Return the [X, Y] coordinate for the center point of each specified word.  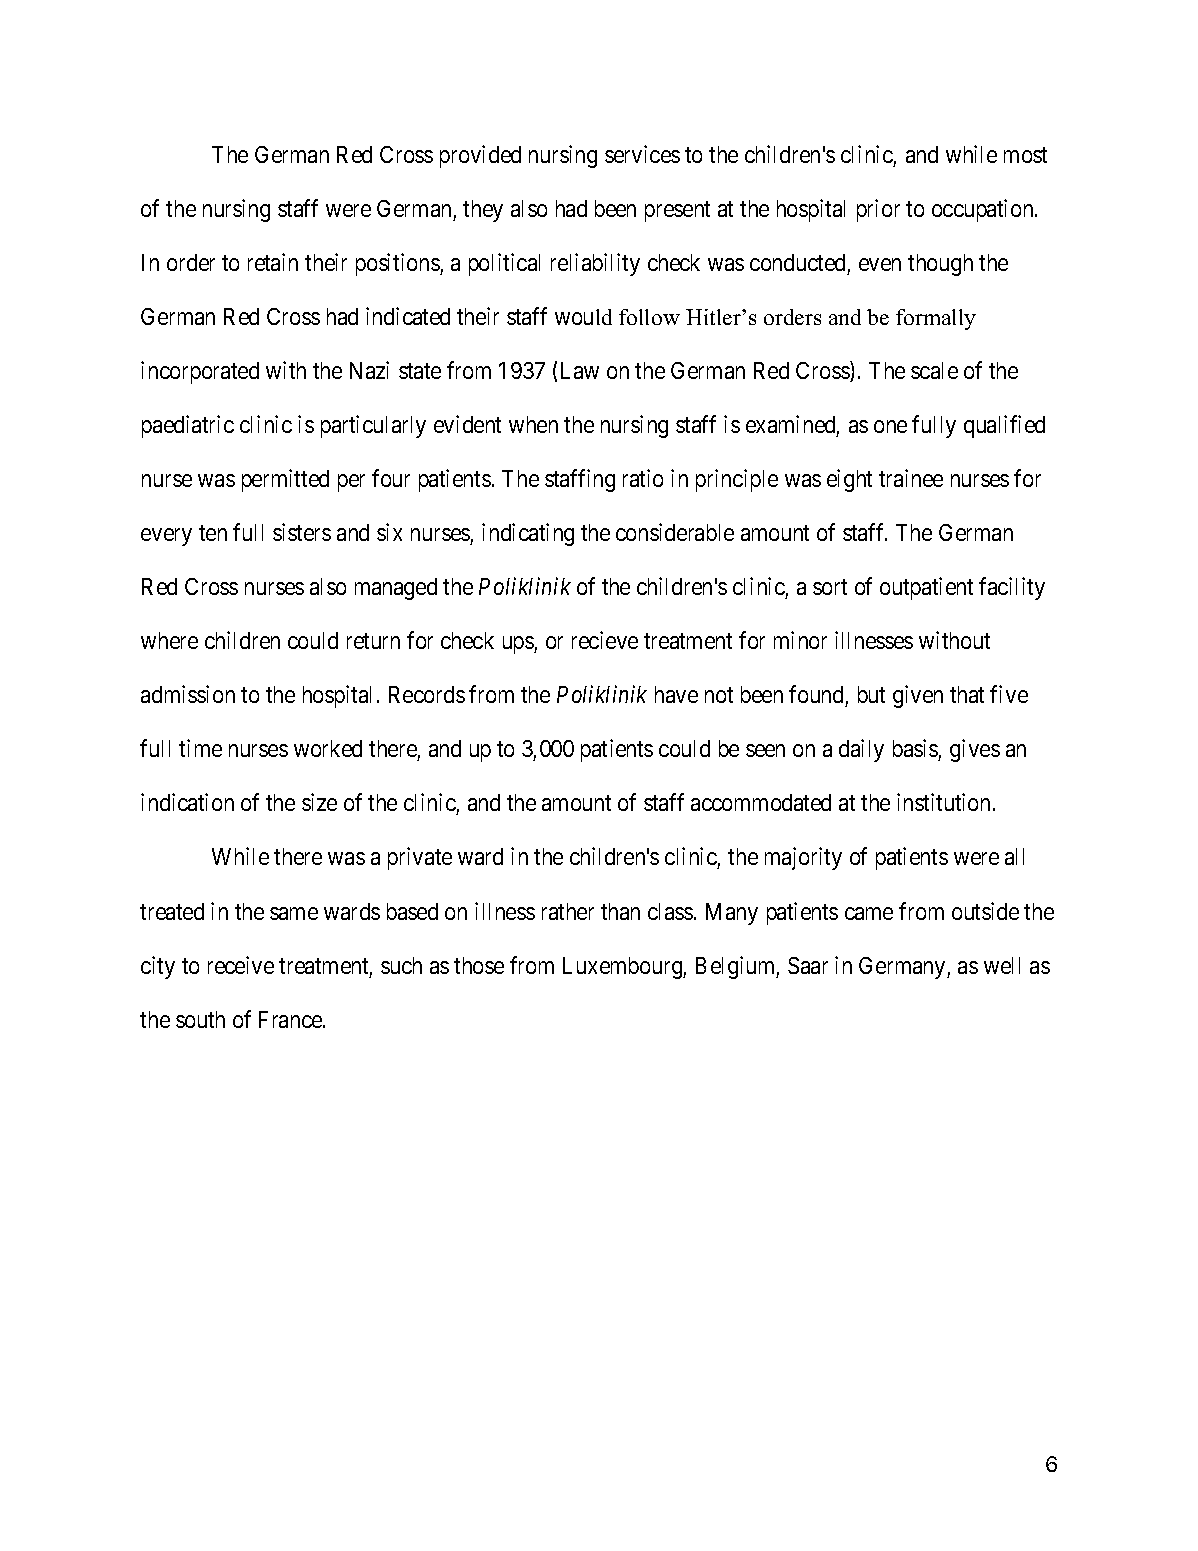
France [291, 1019]
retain [273, 262]
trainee [911, 478]
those [479, 965]
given [918, 696]
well [1002, 965]
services [642, 154]
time [200, 748]
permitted [285, 480]
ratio [643, 478]
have [676, 694]
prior [878, 210]
